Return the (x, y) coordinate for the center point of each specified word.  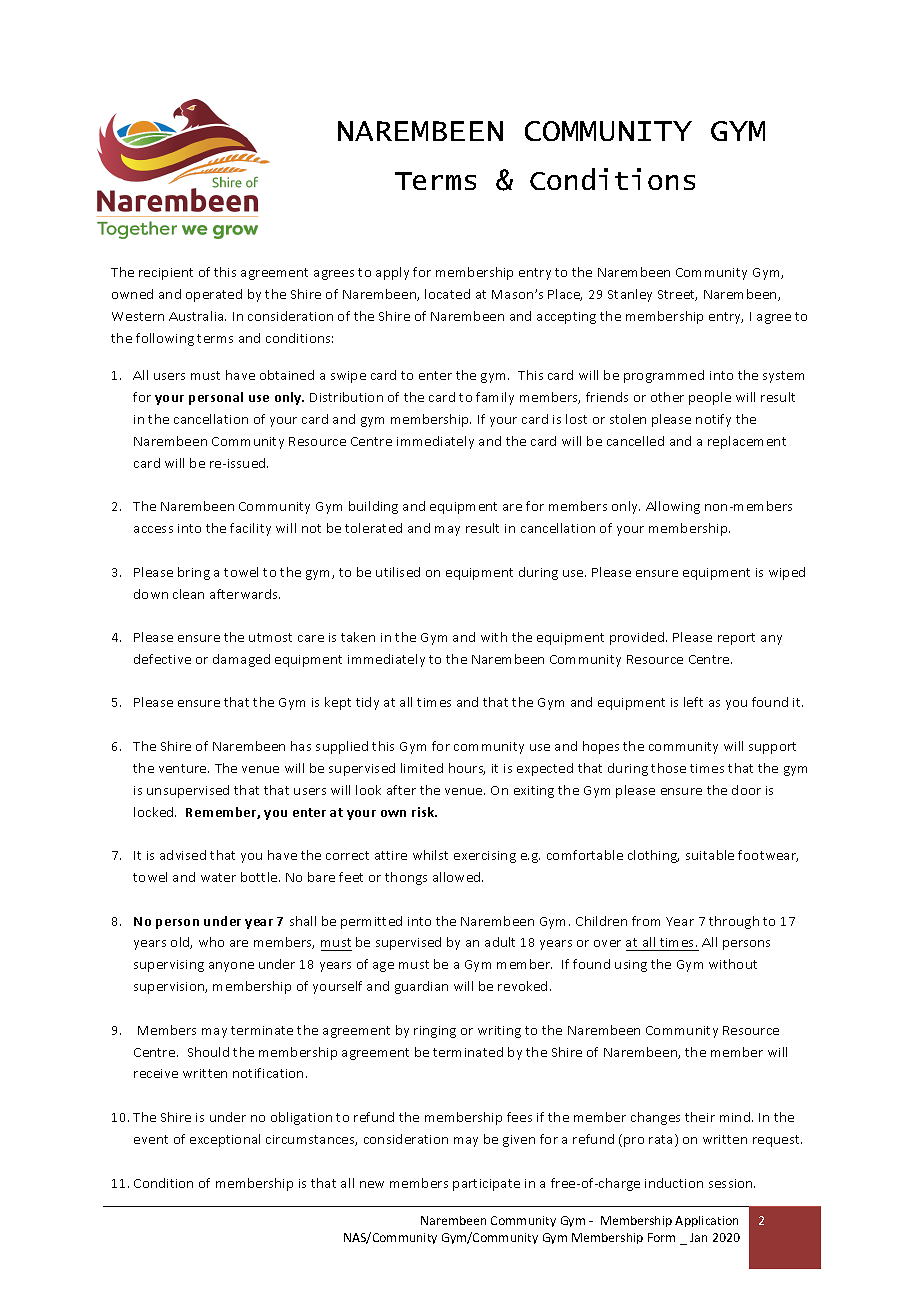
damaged (241, 660)
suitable (710, 855)
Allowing (673, 507)
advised (183, 855)
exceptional (225, 1140)
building (373, 507)
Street (677, 295)
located (447, 294)
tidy (367, 703)
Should (208, 1052)
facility (250, 529)
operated (214, 295)
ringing (435, 1032)
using (631, 966)
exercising (485, 857)
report (736, 639)
